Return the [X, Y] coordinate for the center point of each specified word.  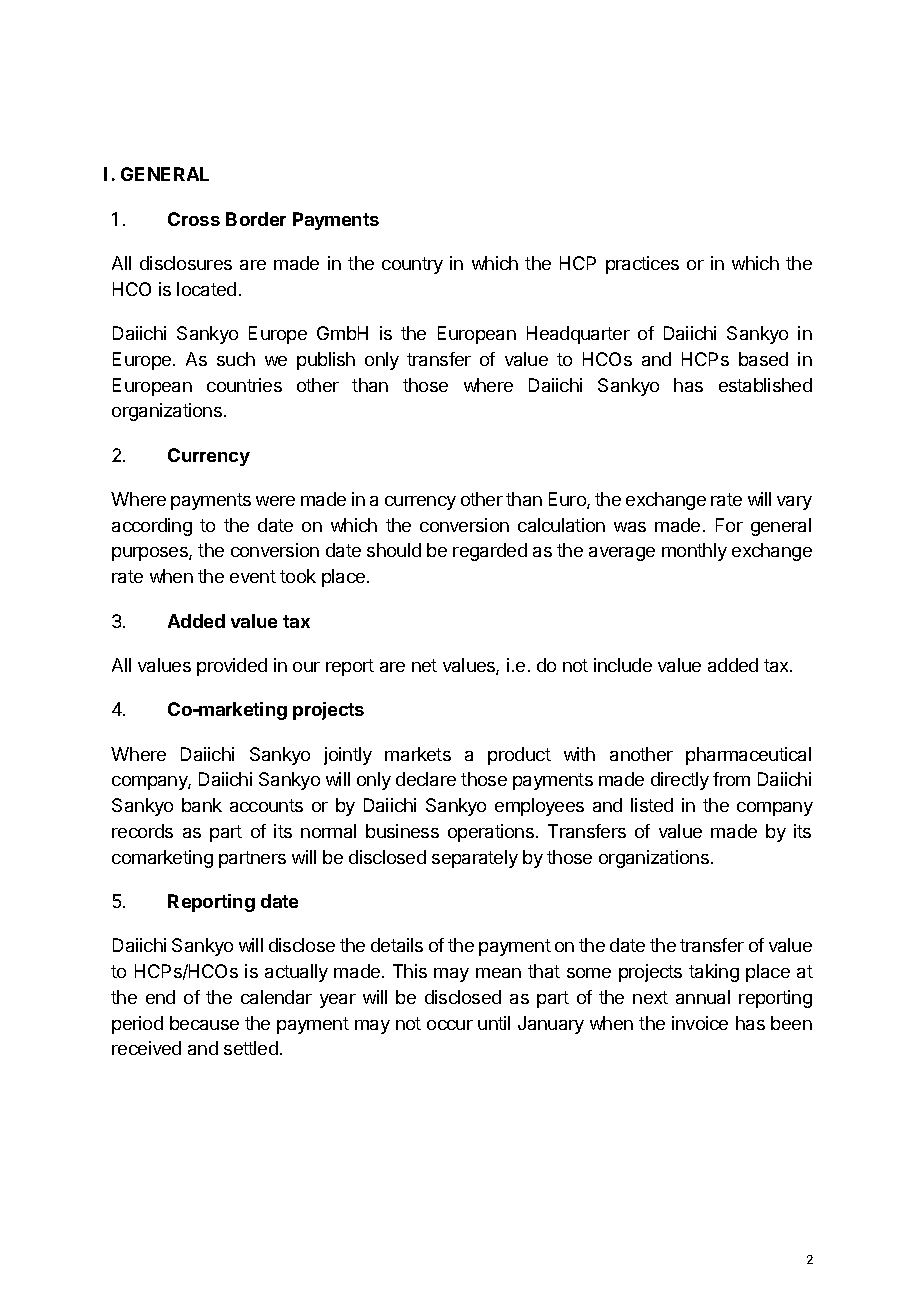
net [424, 665]
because [204, 1023]
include [623, 665]
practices [642, 265]
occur [450, 1025]
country [412, 265]
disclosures [186, 263]
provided [232, 667]
